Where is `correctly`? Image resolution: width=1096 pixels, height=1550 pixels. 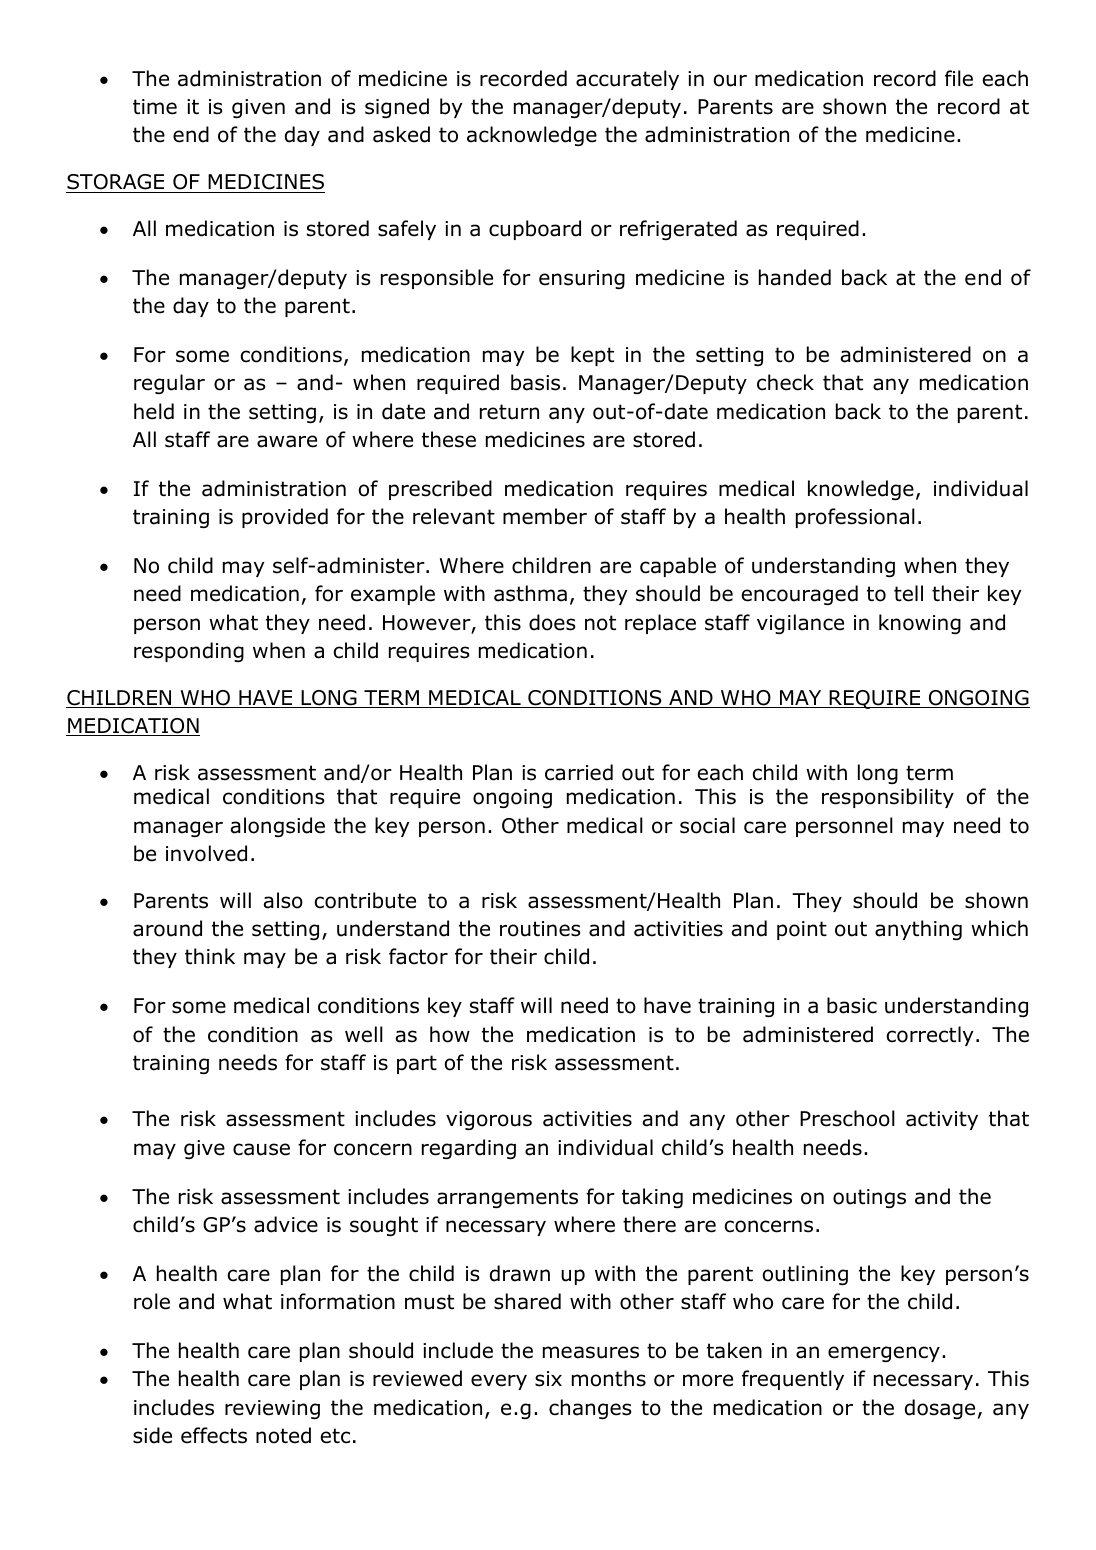
correctly is located at coordinates (930, 1036).
